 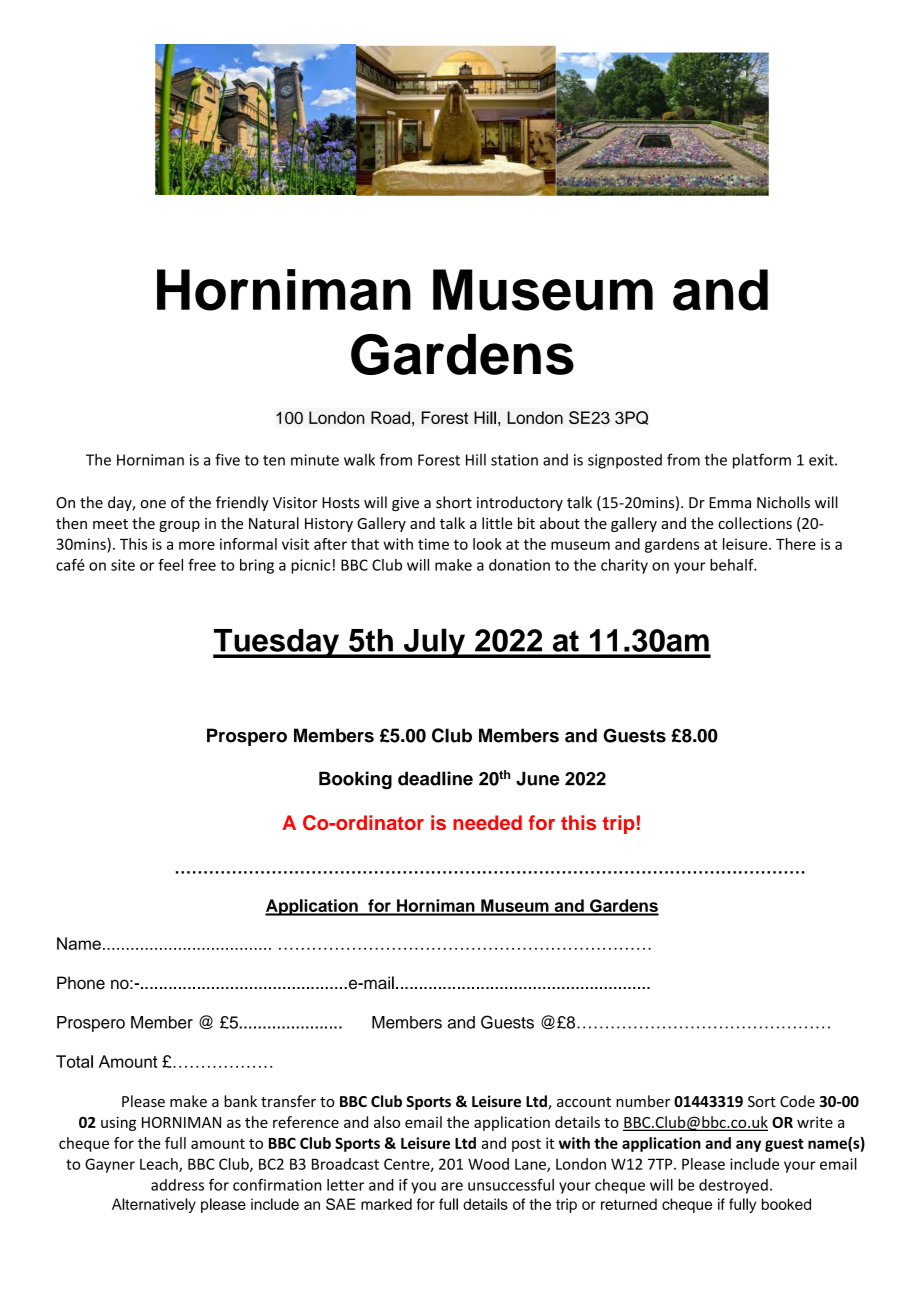 I want to click on Emma, so click(x=730, y=503).
